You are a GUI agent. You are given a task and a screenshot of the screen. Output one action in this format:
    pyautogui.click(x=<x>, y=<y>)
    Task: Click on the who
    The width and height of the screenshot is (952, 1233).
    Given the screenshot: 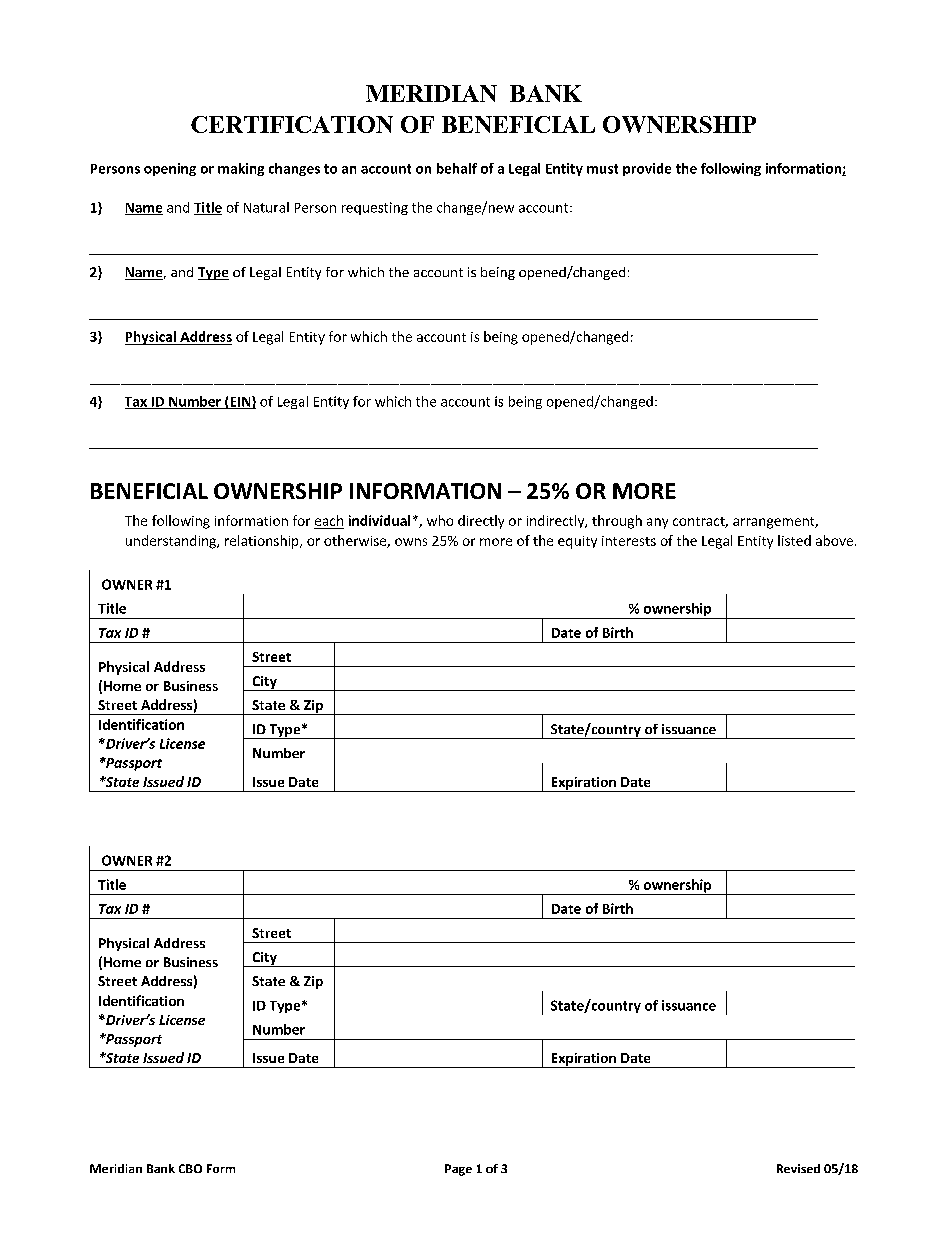 What is the action you would take?
    pyautogui.click(x=440, y=520)
